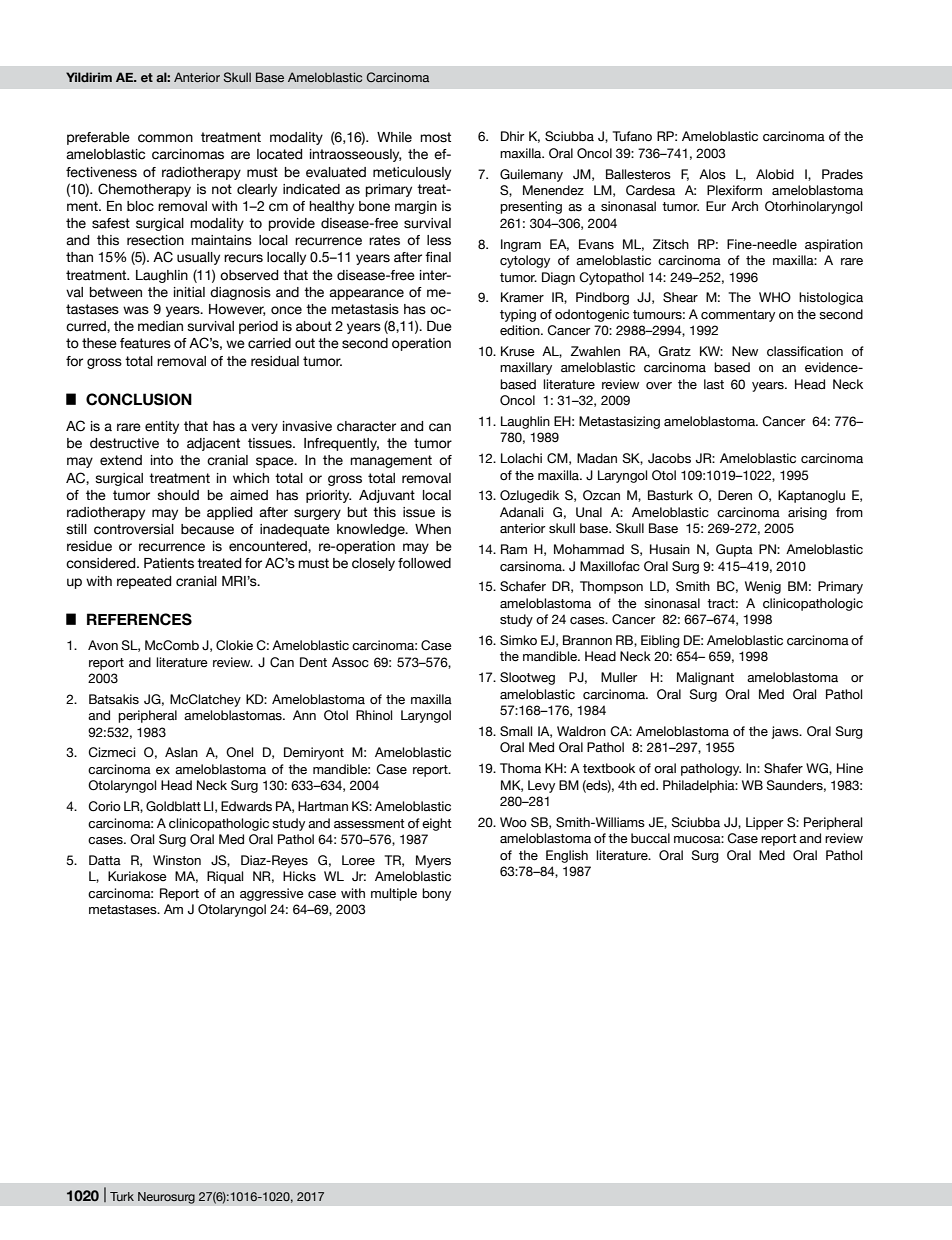  Describe the element at coordinates (433, 861) in the screenshot. I see `Myers` at that location.
